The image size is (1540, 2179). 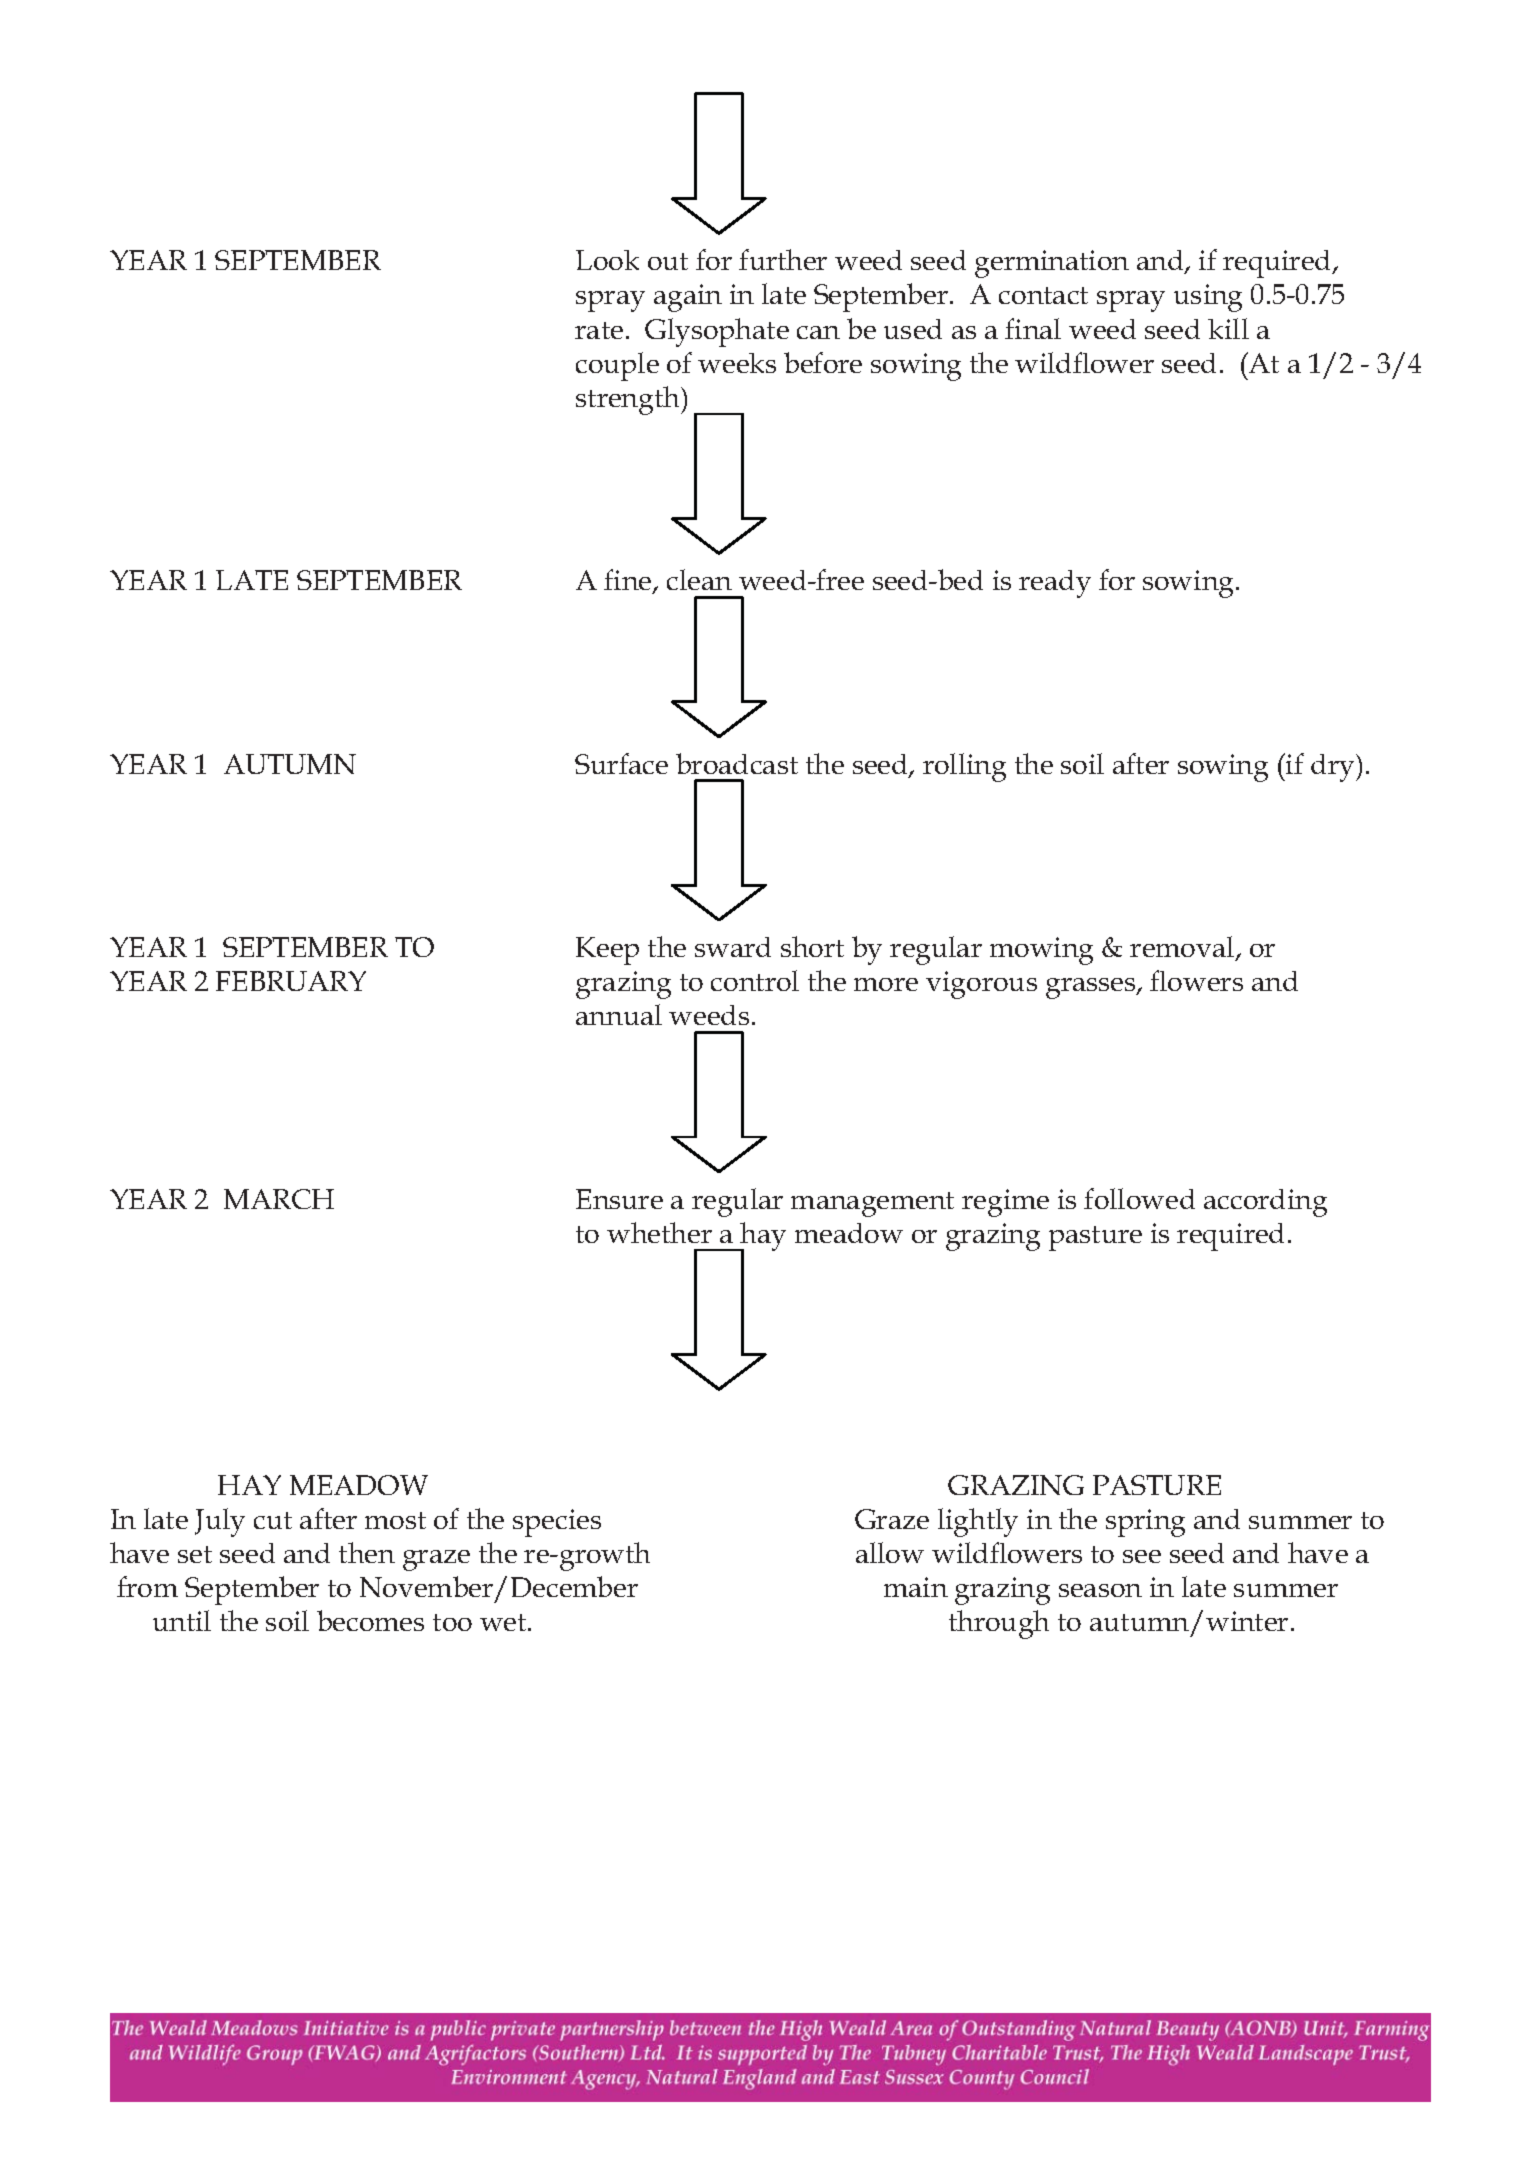 I want to click on rate, so click(x=599, y=330).
